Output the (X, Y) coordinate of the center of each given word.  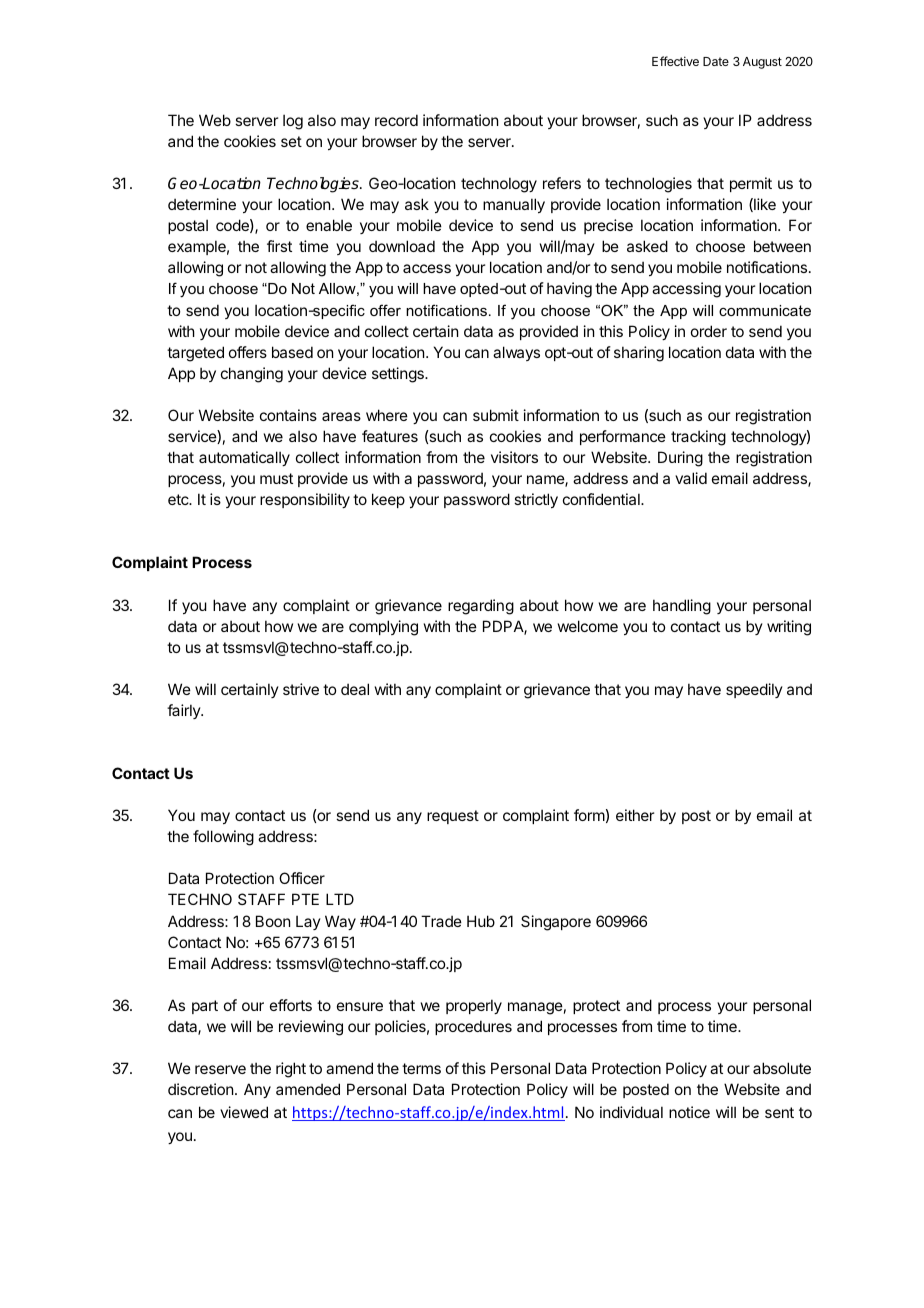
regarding (481, 607)
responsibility (305, 500)
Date (716, 61)
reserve (220, 1069)
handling (682, 607)
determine (202, 204)
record (396, 120)
